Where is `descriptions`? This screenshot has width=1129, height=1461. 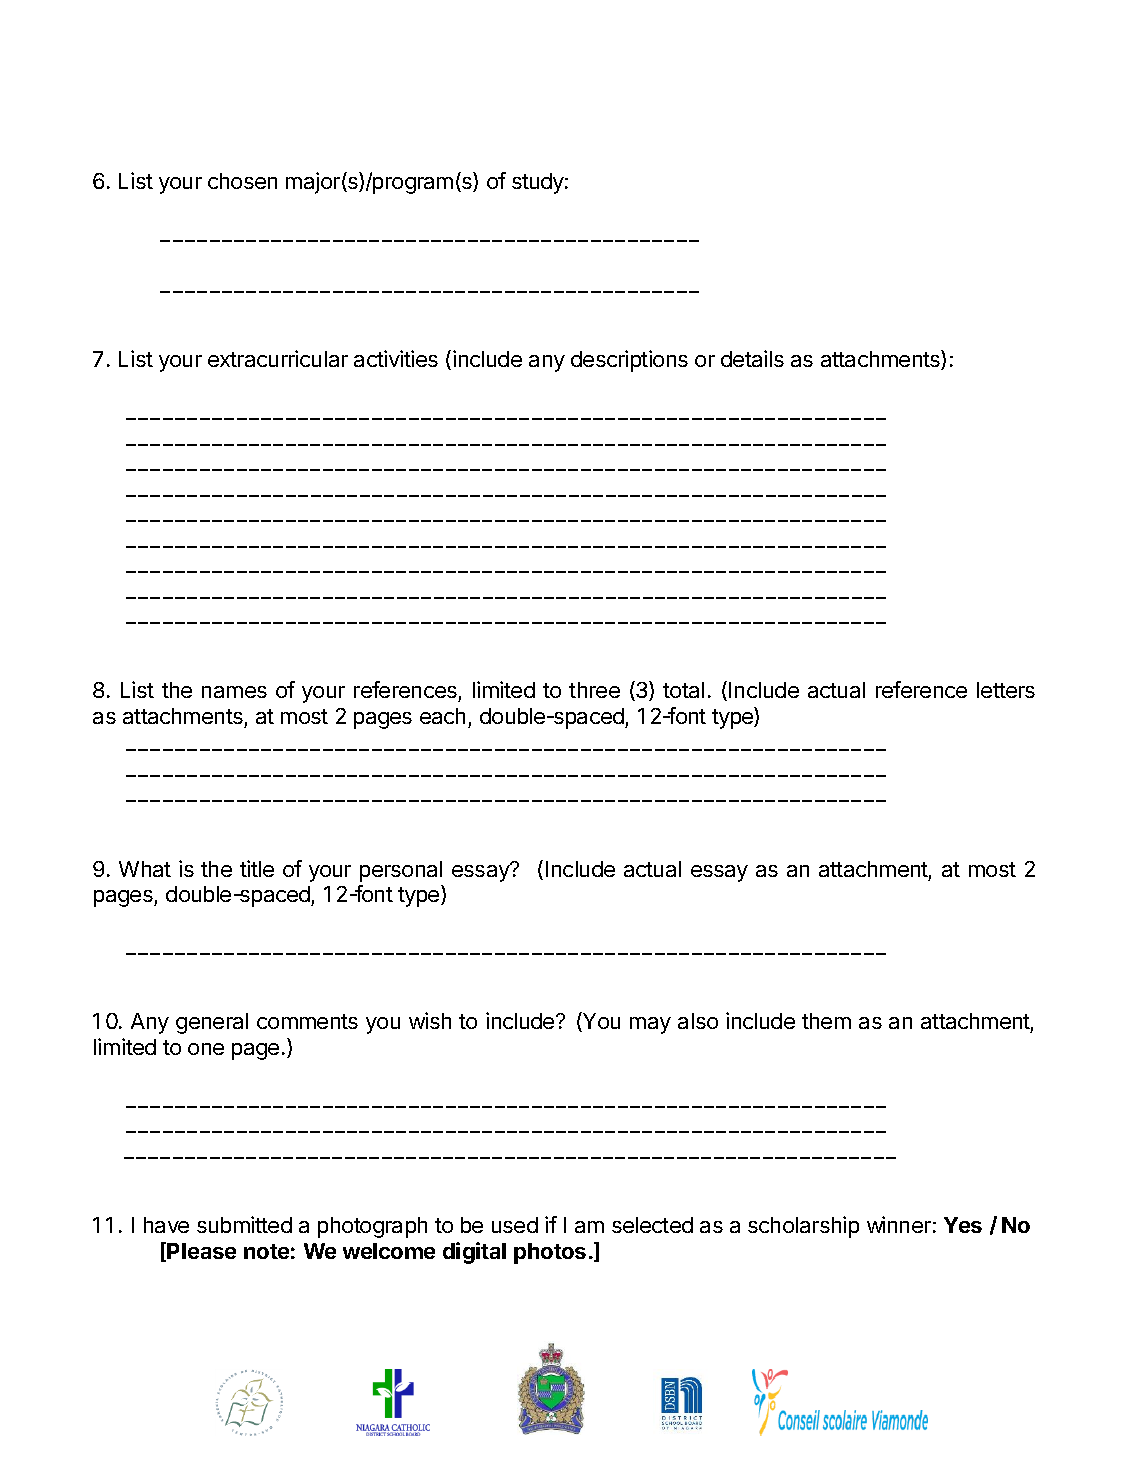 descriptions is located at coordinates (629, 361).
